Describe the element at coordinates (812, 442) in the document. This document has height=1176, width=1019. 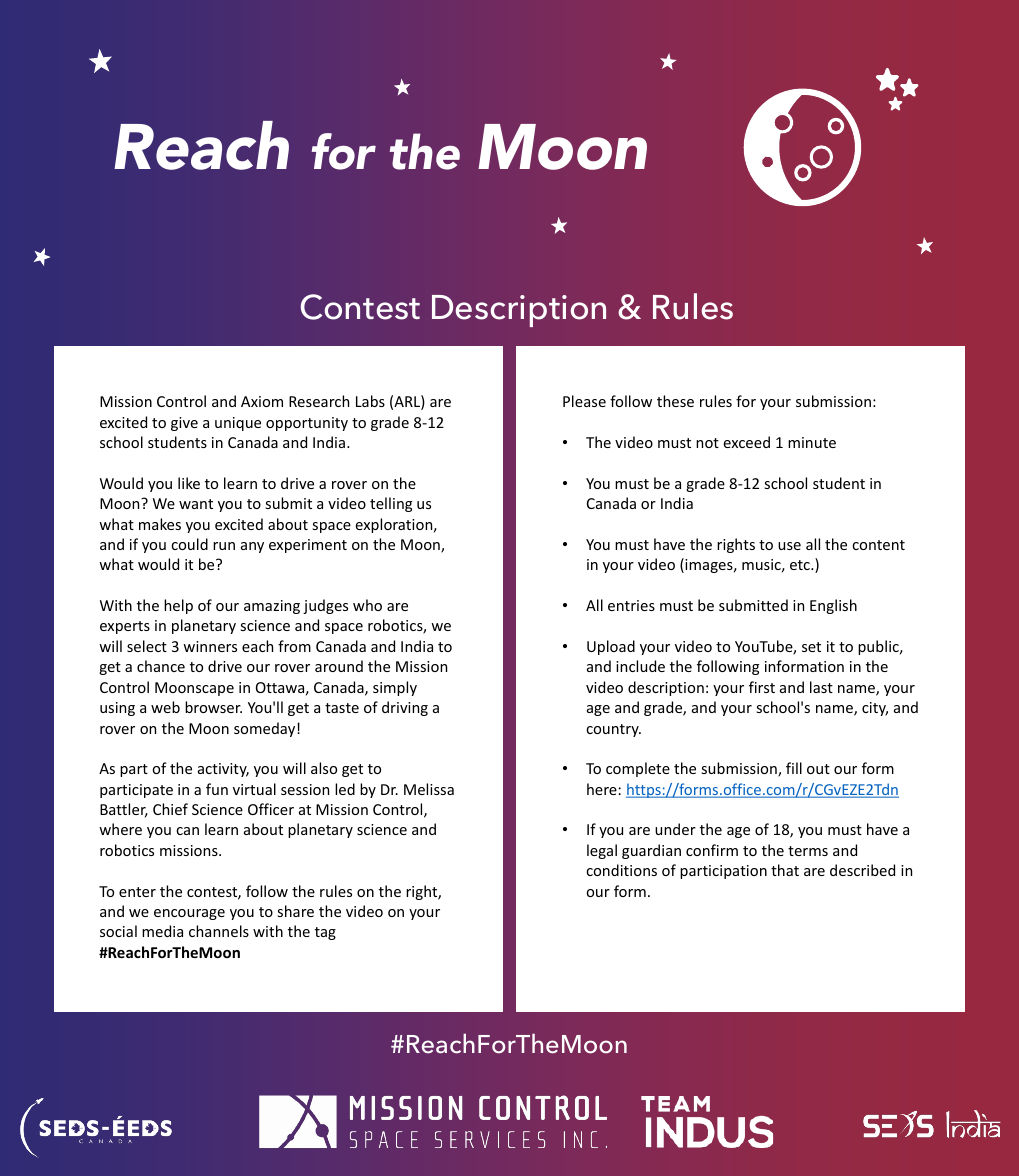
I see `minute` at that location.
